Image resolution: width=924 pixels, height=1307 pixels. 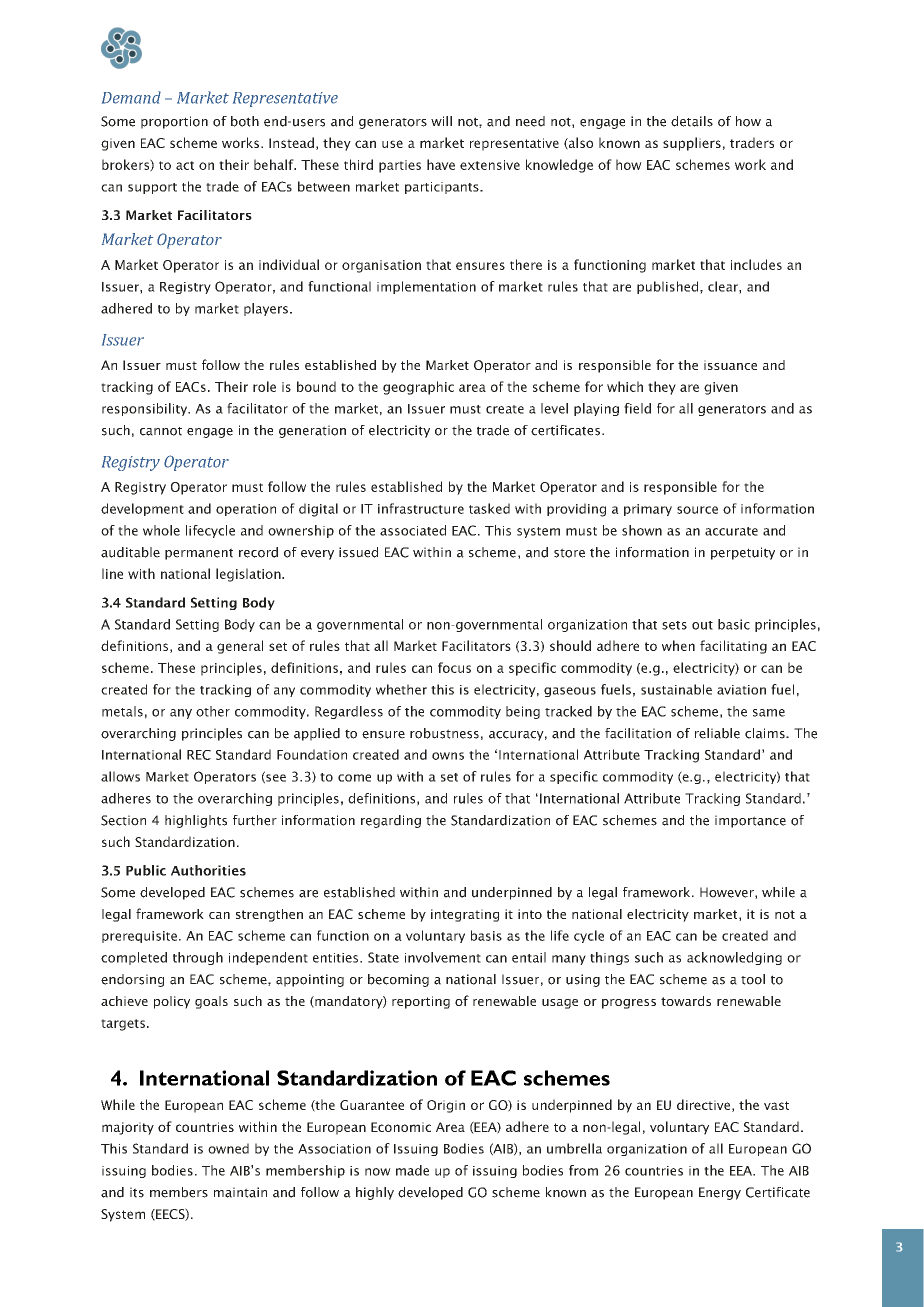 I want to click on will, so click(x=441, y=121).
